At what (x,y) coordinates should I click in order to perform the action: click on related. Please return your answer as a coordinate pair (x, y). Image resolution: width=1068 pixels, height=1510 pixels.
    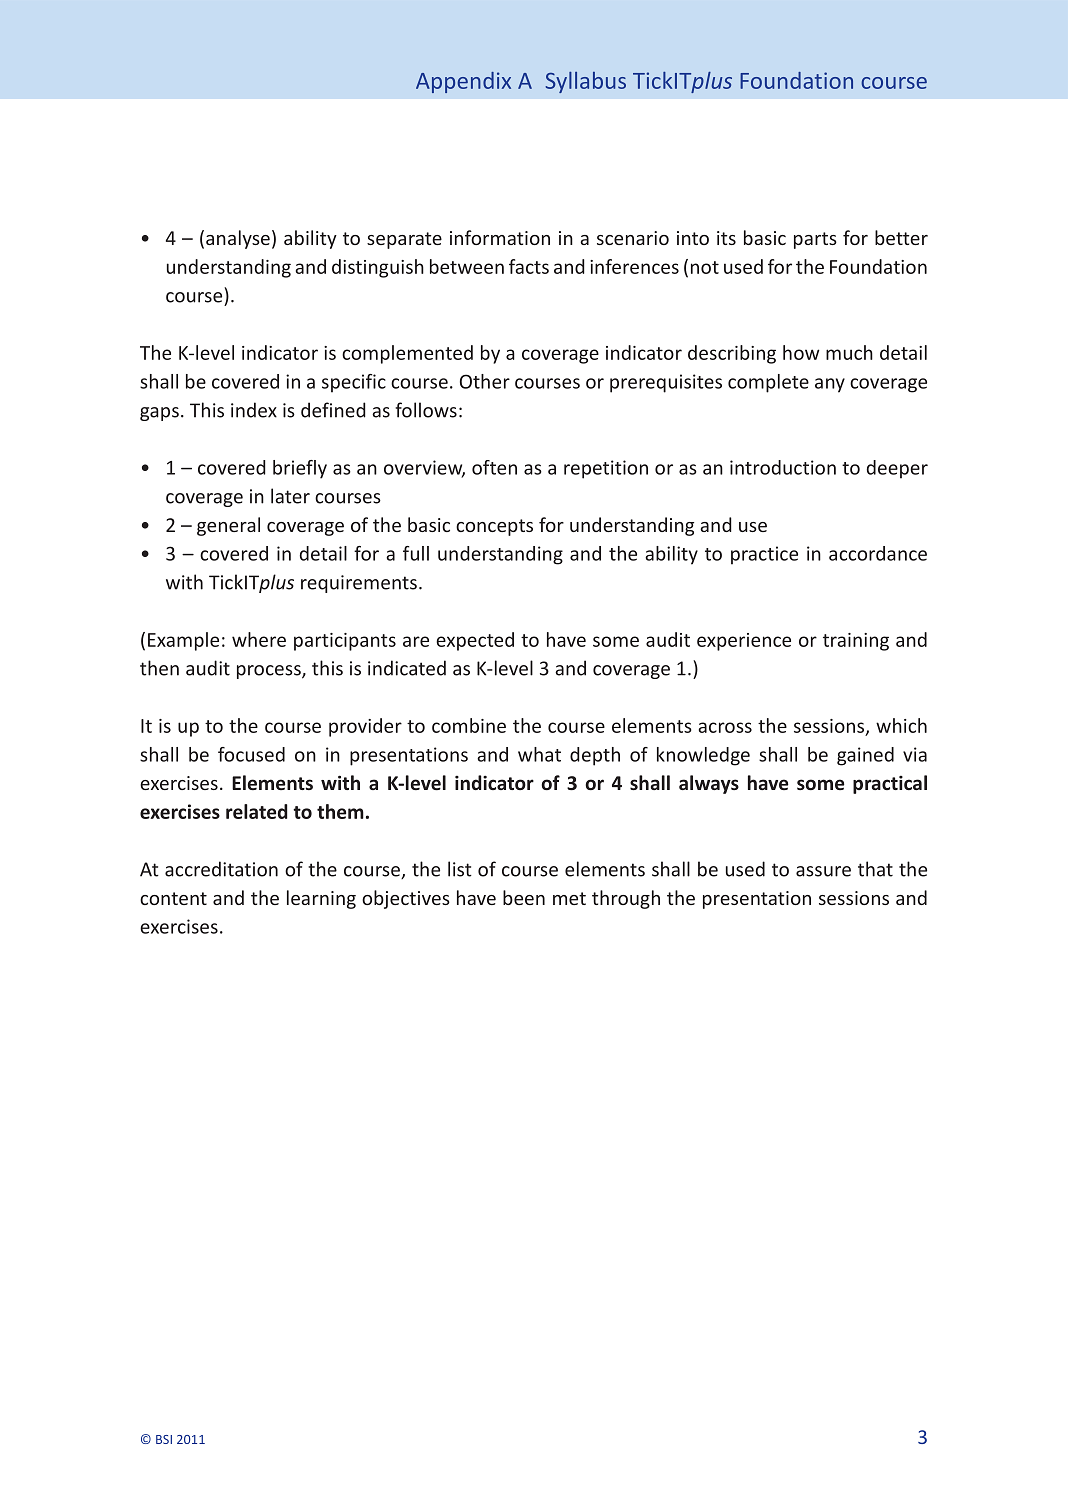
    Looking at the image, I should click on (257, 811).
